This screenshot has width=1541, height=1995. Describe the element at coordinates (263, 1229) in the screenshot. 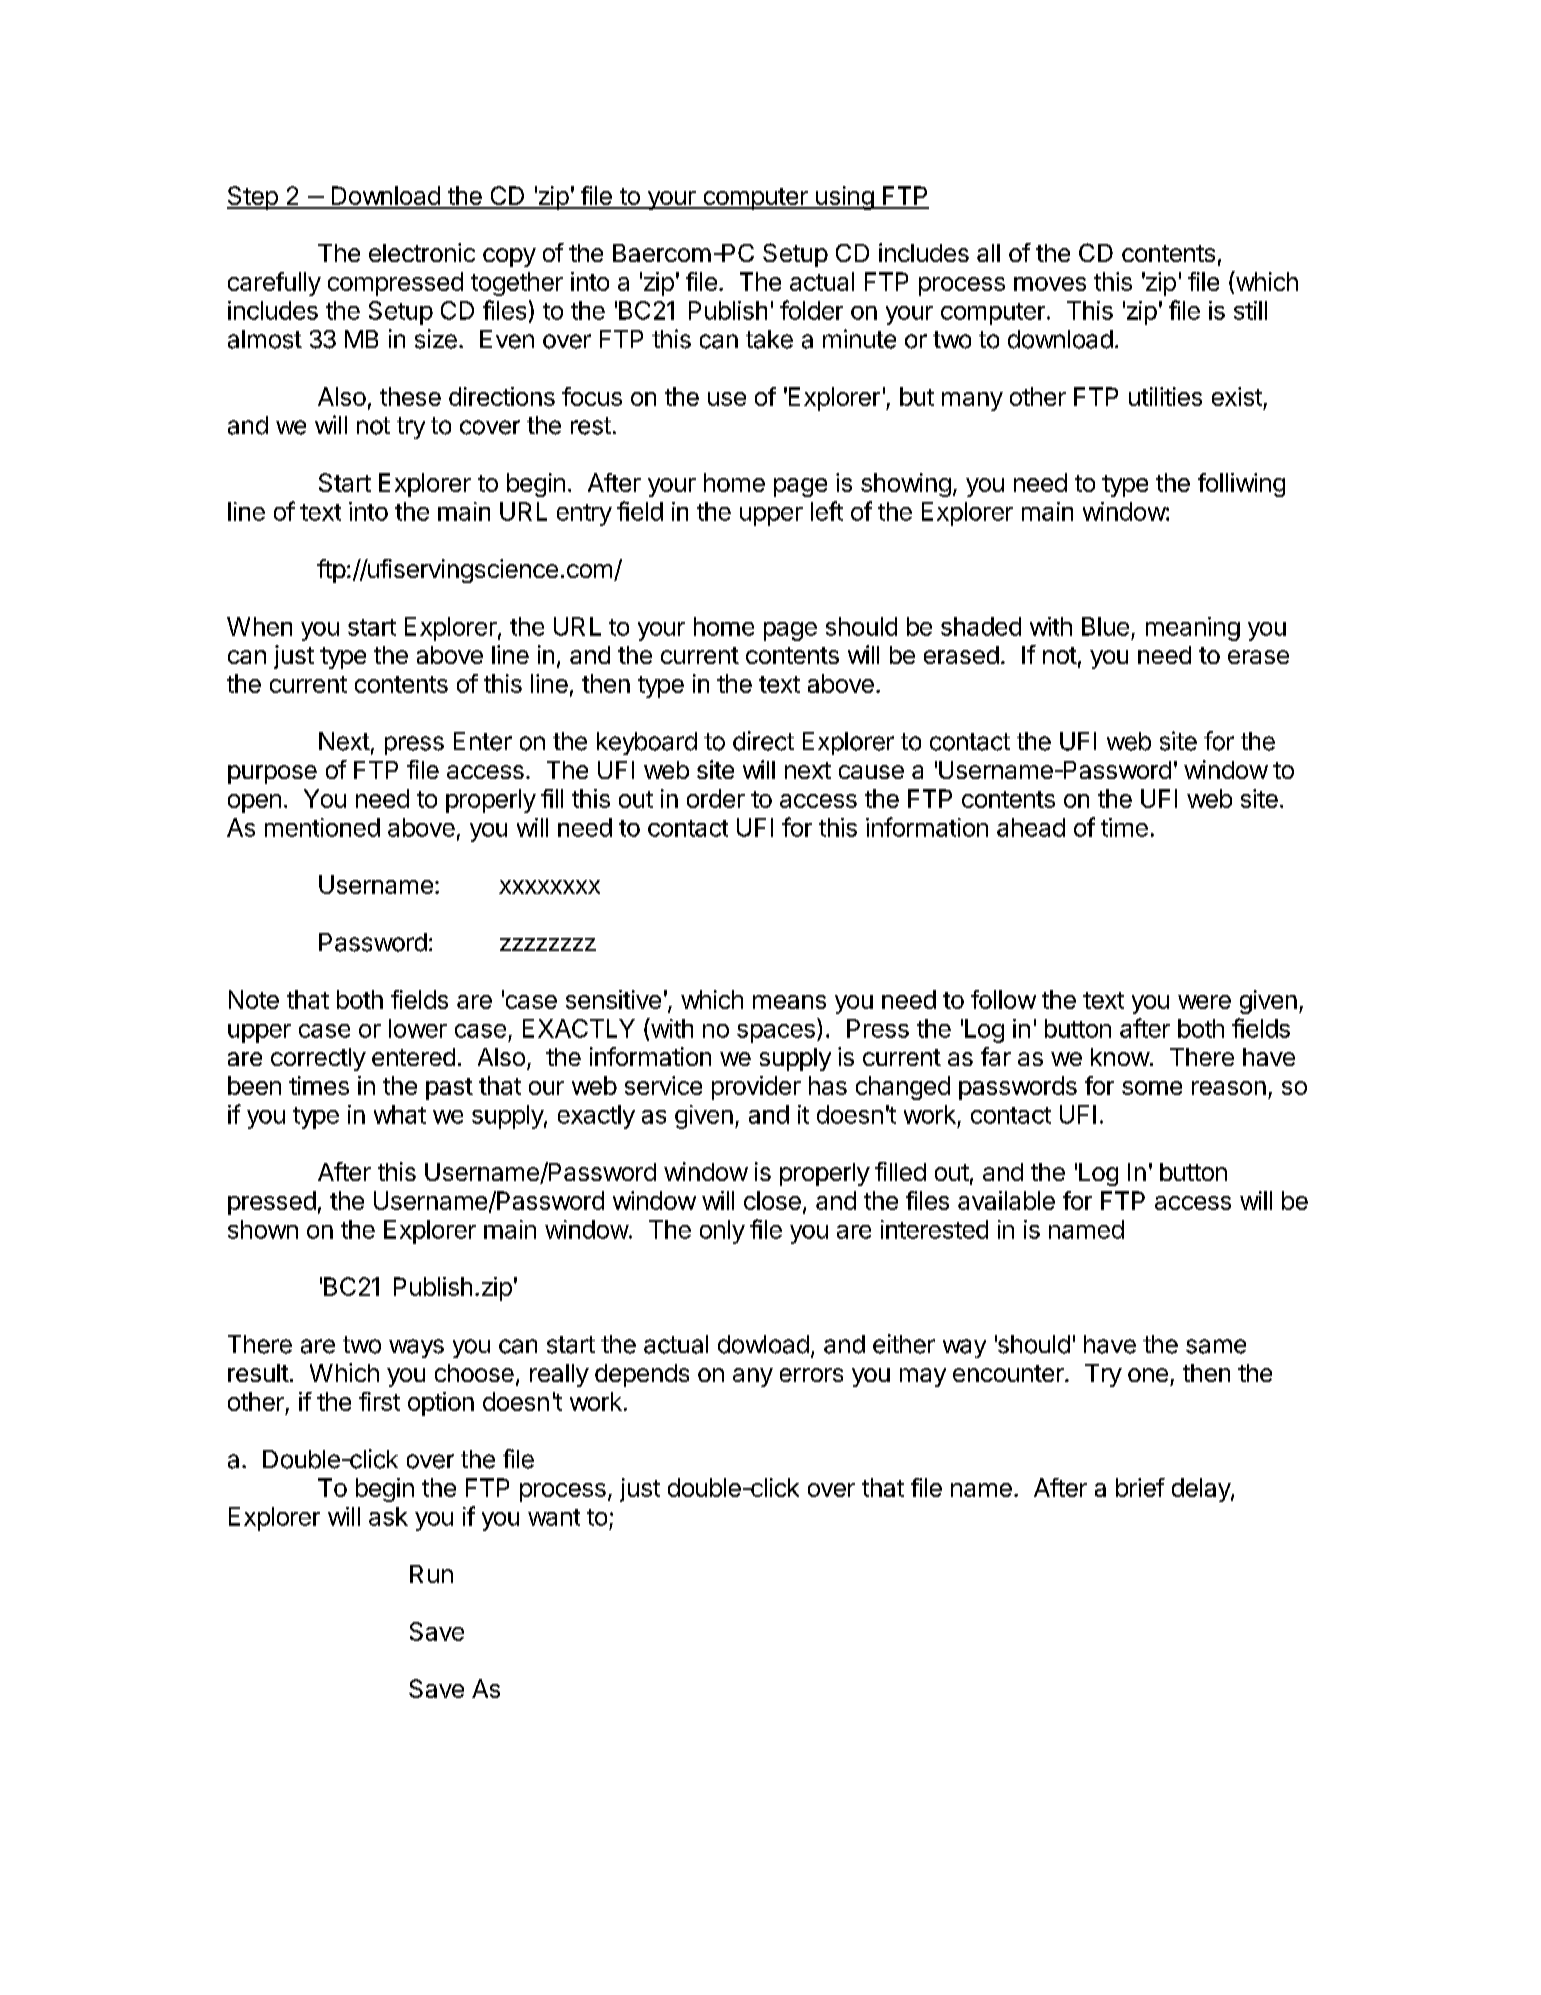

I see `shown` at that location.
